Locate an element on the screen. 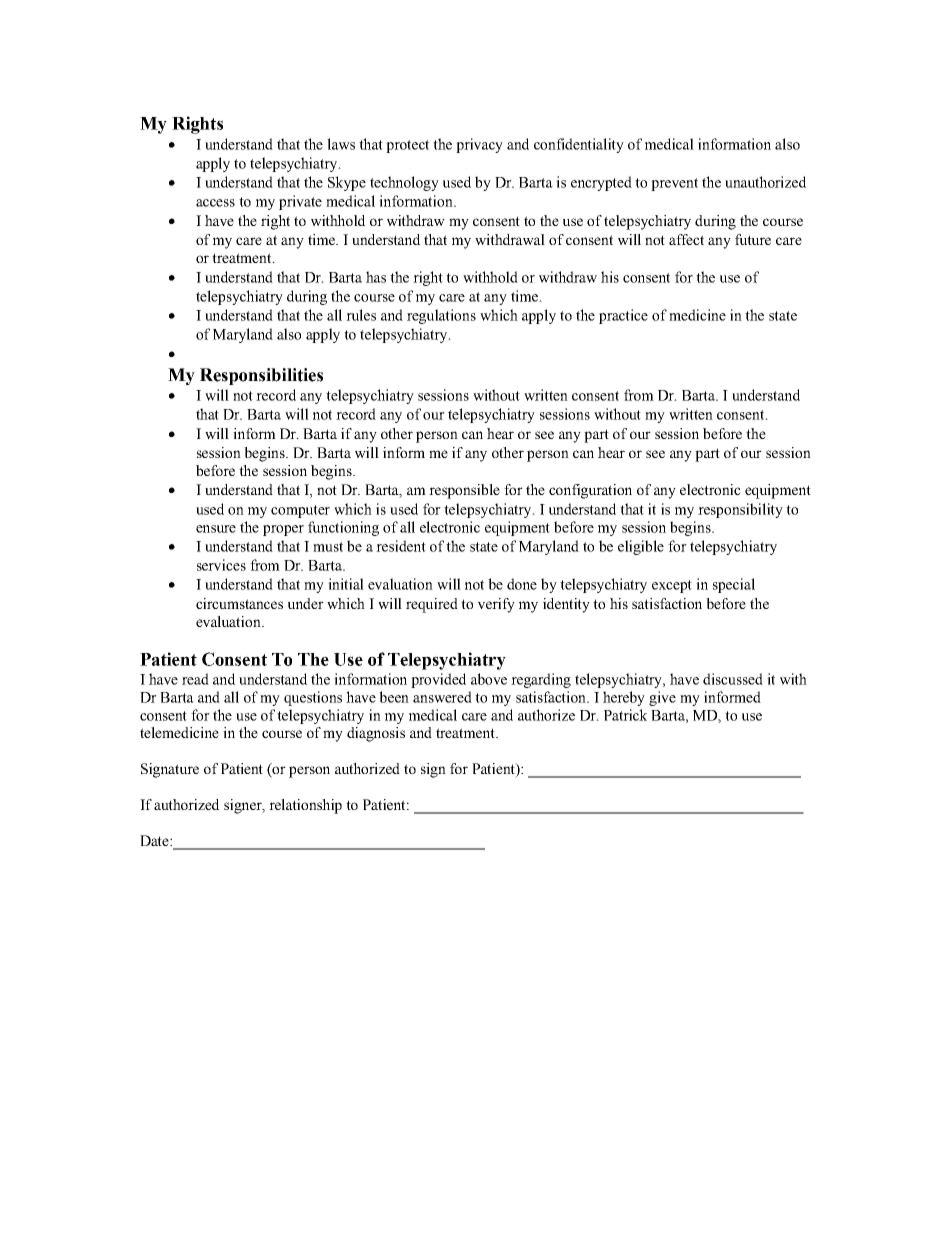 The width and height of the screenshot is (952, 1233). computer is located at coordinates (300, 511).
